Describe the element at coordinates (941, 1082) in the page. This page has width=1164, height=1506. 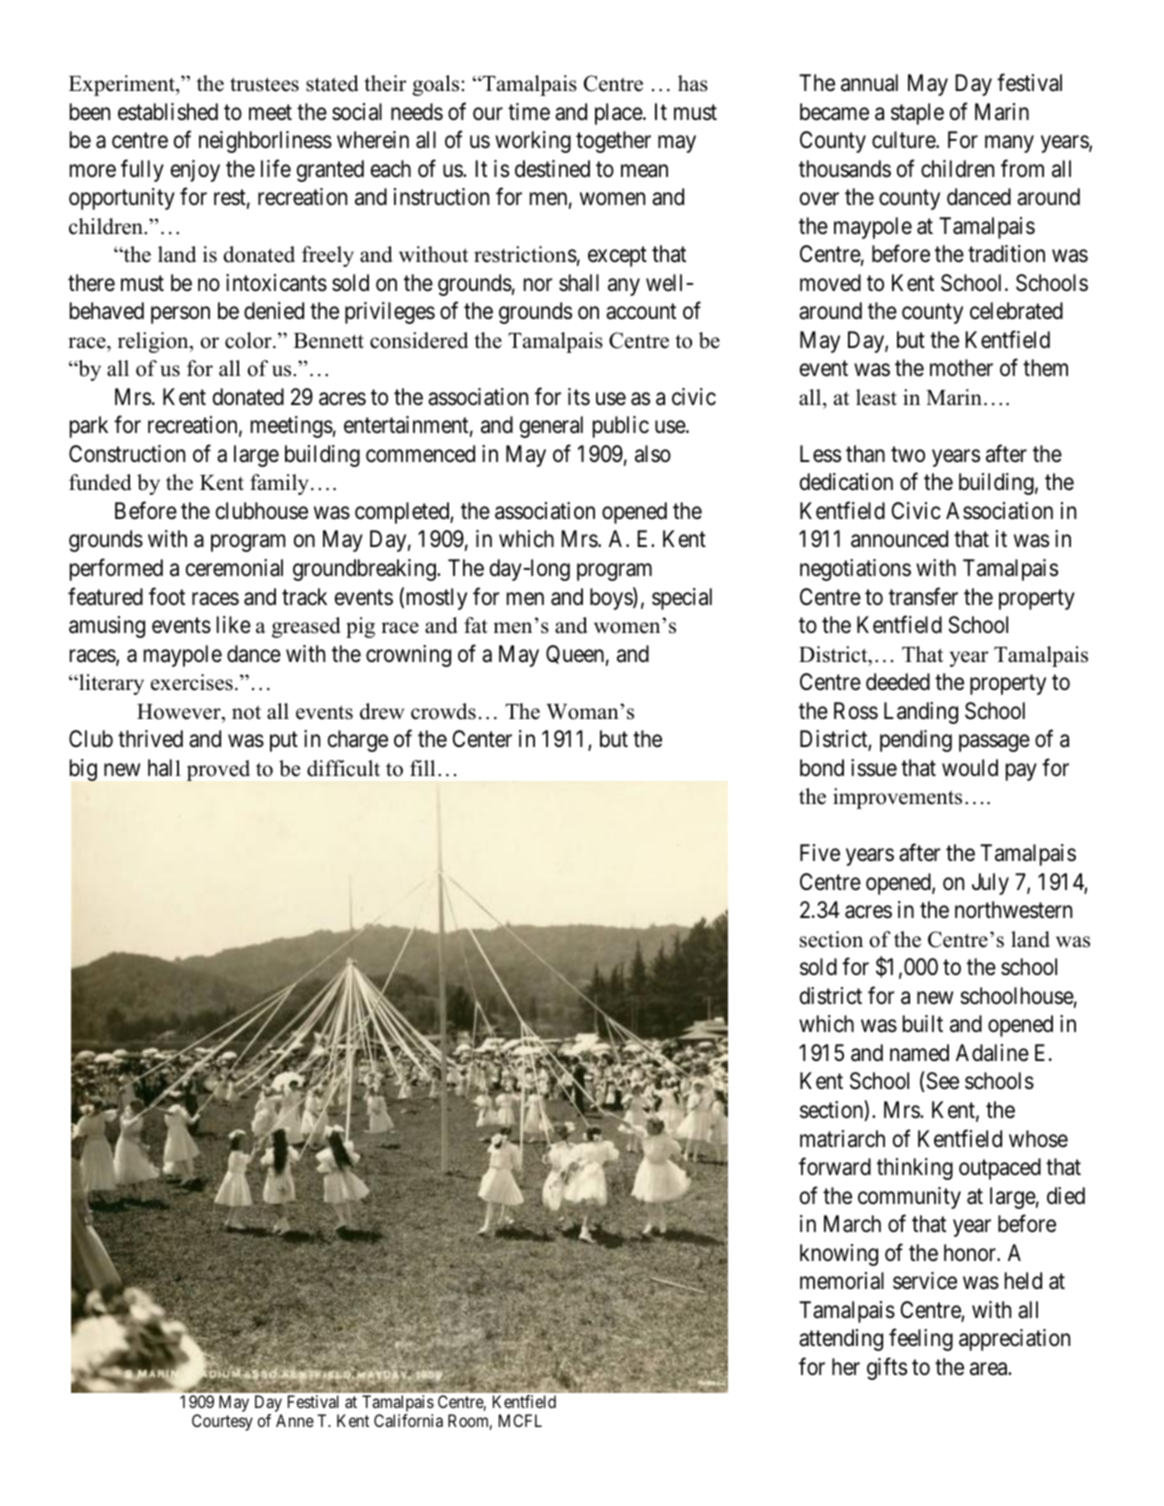
I see `See` at that location.
